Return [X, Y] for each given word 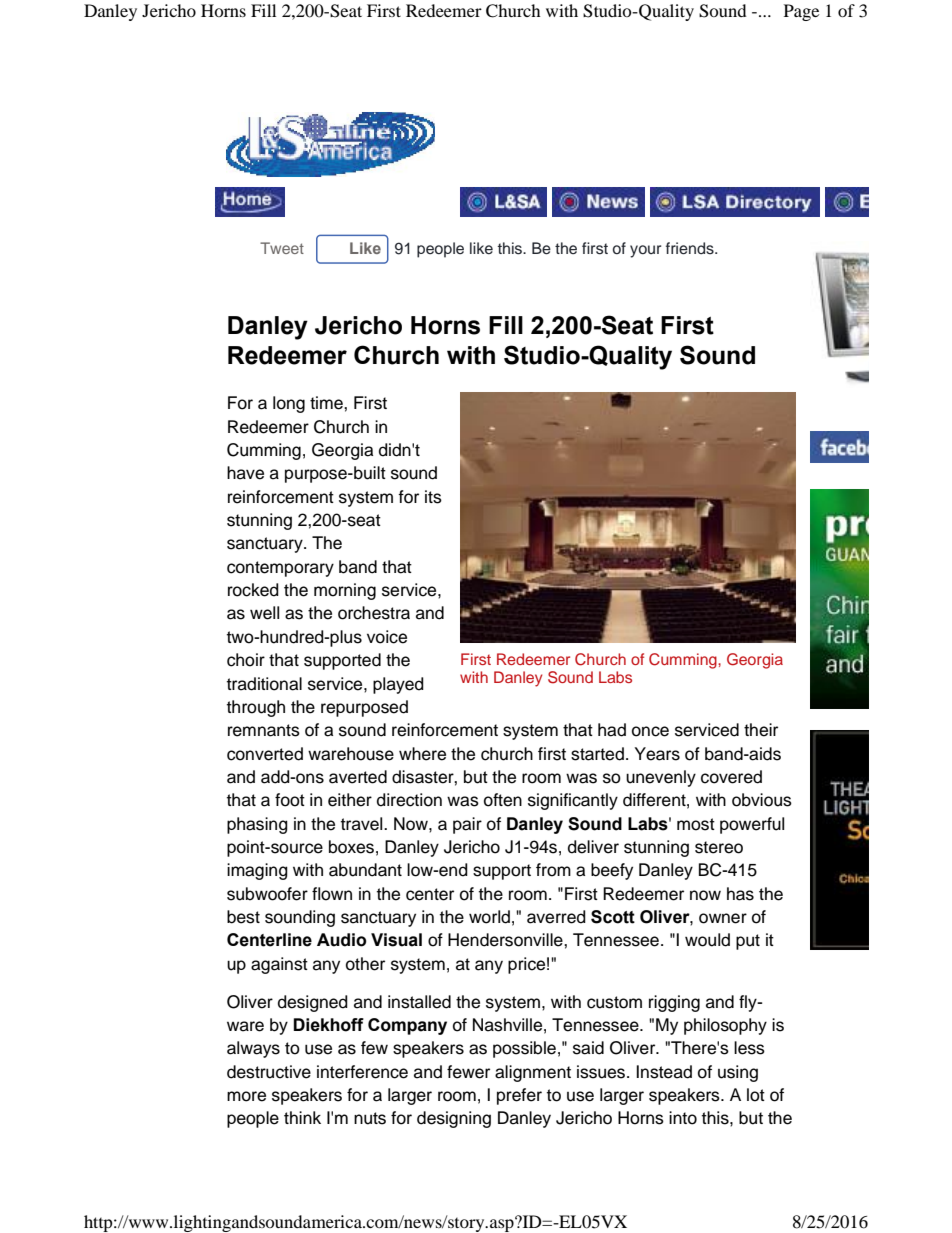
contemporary [280, 569]
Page [801, 12]
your [645, 251]
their [761, 730]
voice [387, 637]
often [503, 800]
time [327, 403]
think [302, 1117]
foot [290, 800]
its [433, 497]
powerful [752, 825]
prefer [519, 1096]
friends [691, 248]
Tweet [282, 248]
